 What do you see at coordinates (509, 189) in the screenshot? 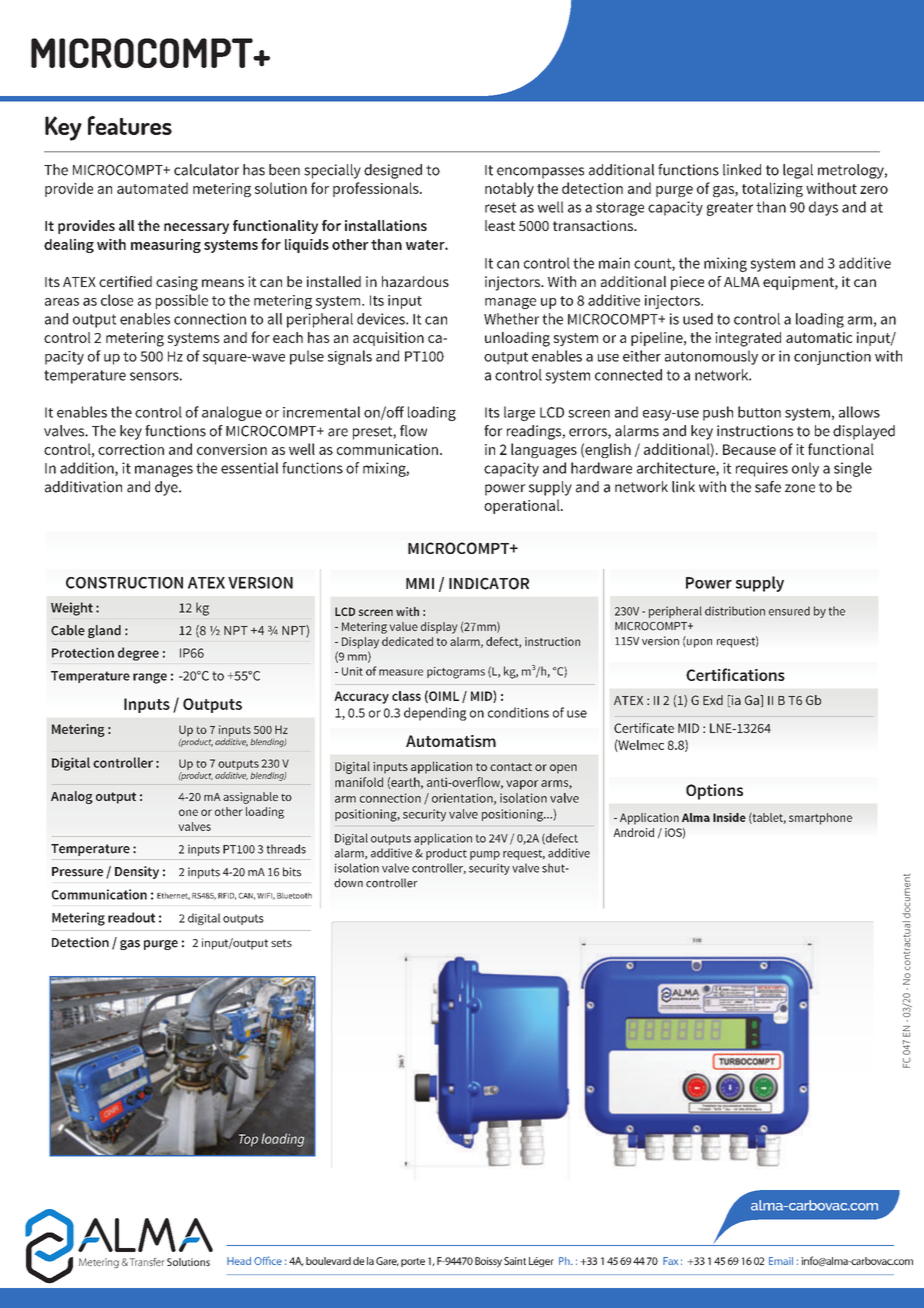
I see `notably` at bounding box center [509, 189].
